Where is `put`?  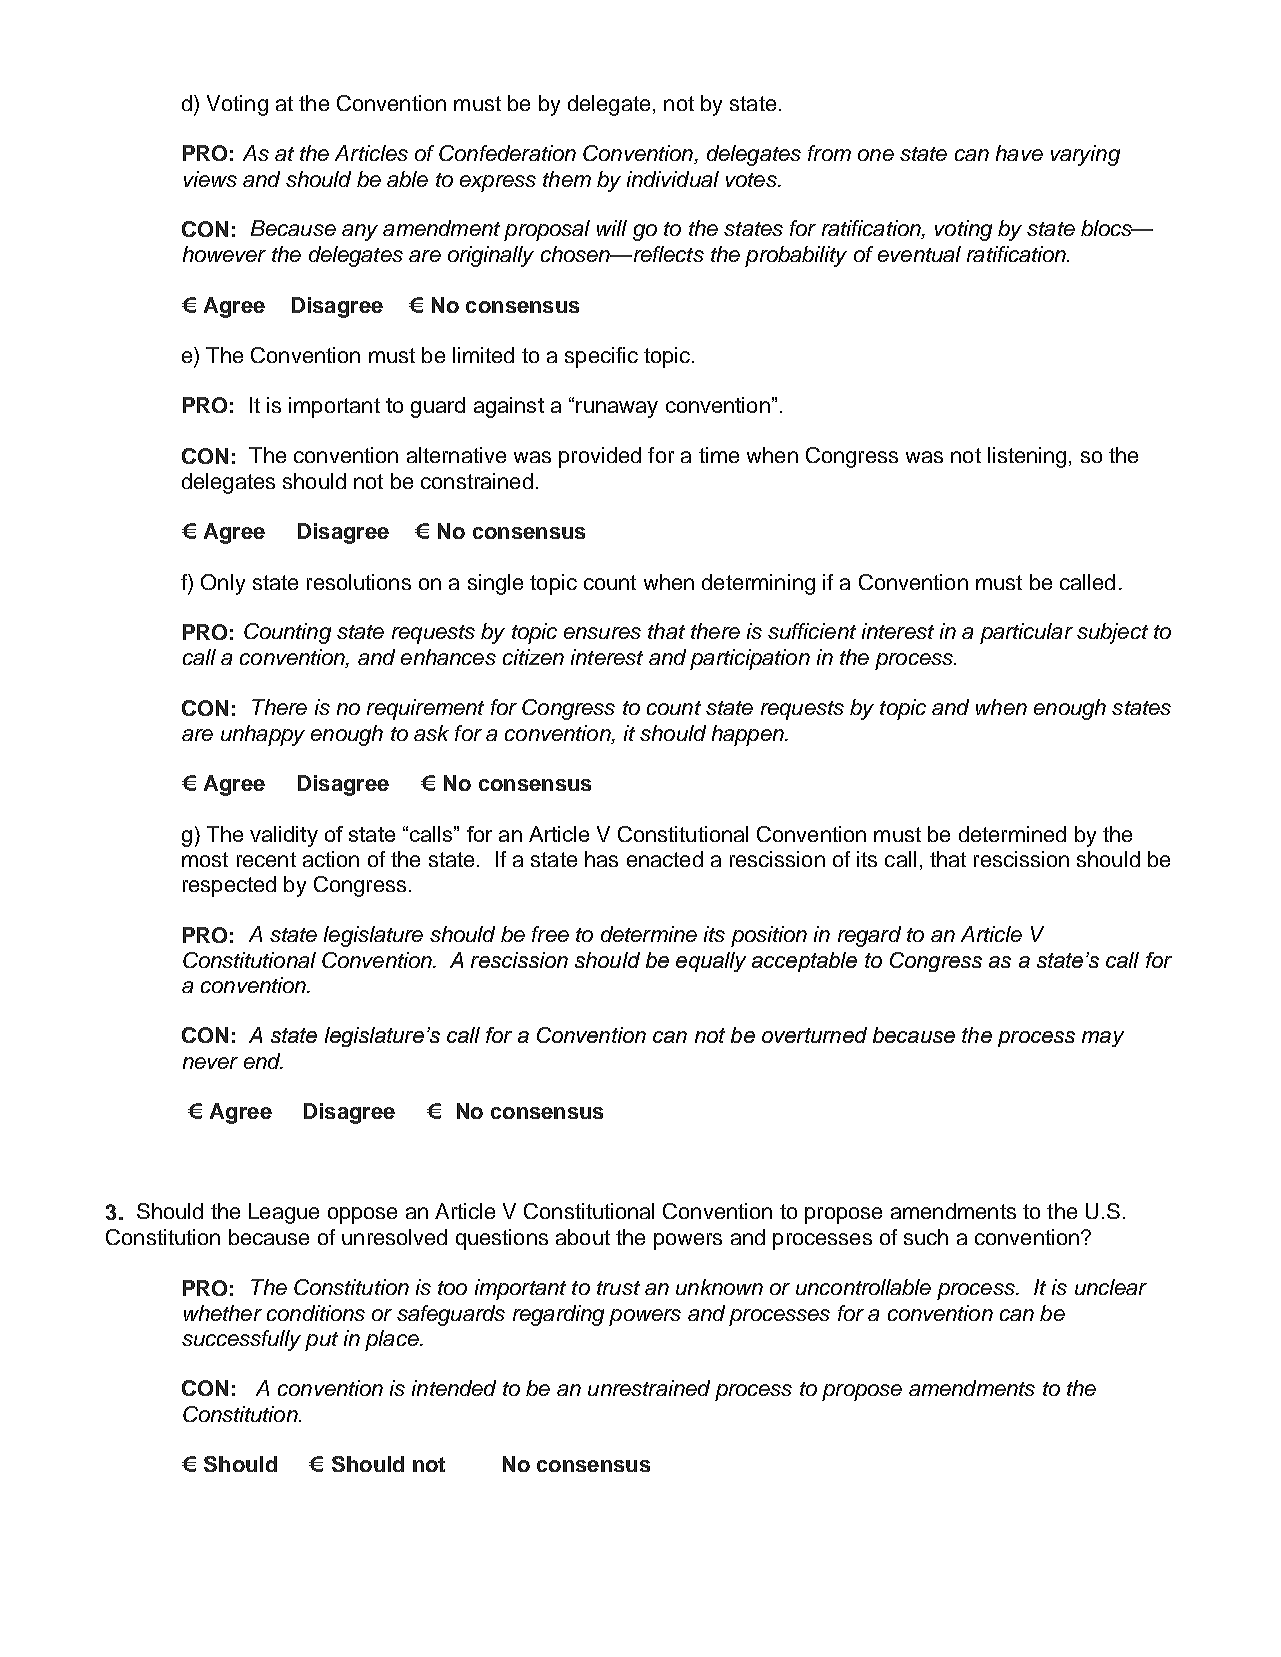
put is located at coordinates (321, 1341).
